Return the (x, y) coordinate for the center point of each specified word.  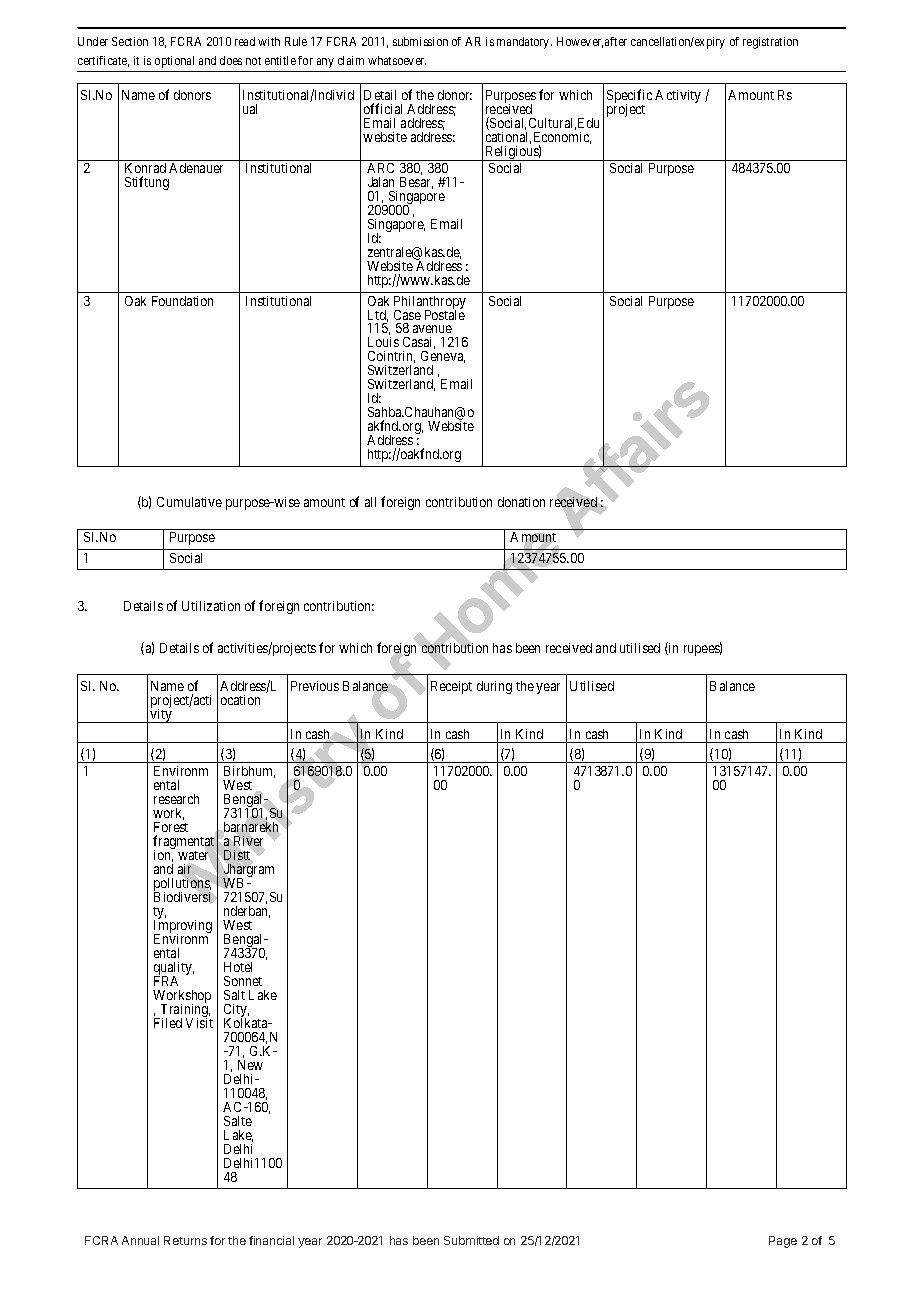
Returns (185, 1240)
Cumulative (189, 502)
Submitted (471, 1240)
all (370, 502)
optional (174, 62)
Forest (171, 827)
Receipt (451, 687)
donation (521, 502)
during (494, 687)
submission (420, 41)
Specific (629, 97)
